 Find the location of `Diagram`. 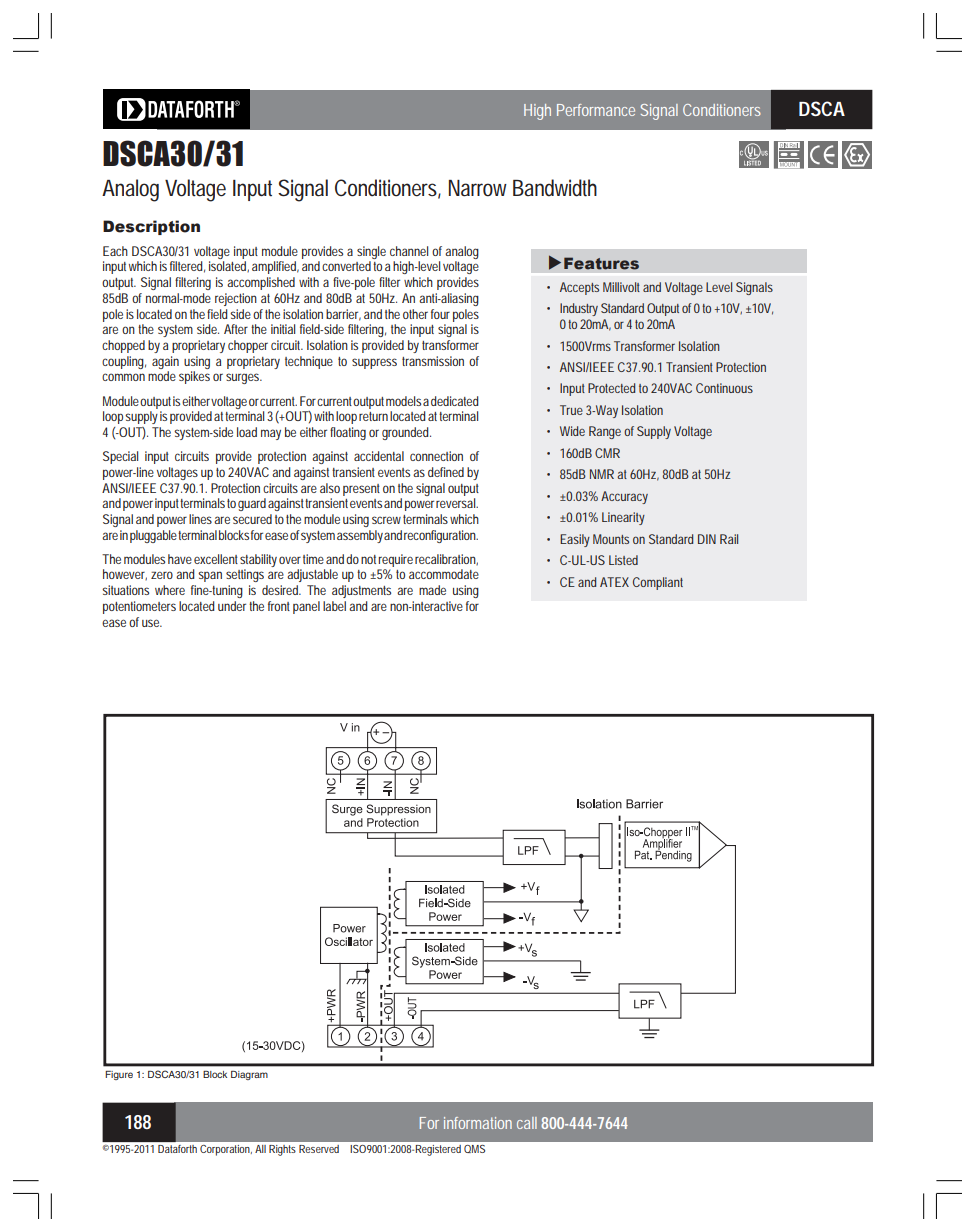

Diagram is located at coordinates (249, 1075).
